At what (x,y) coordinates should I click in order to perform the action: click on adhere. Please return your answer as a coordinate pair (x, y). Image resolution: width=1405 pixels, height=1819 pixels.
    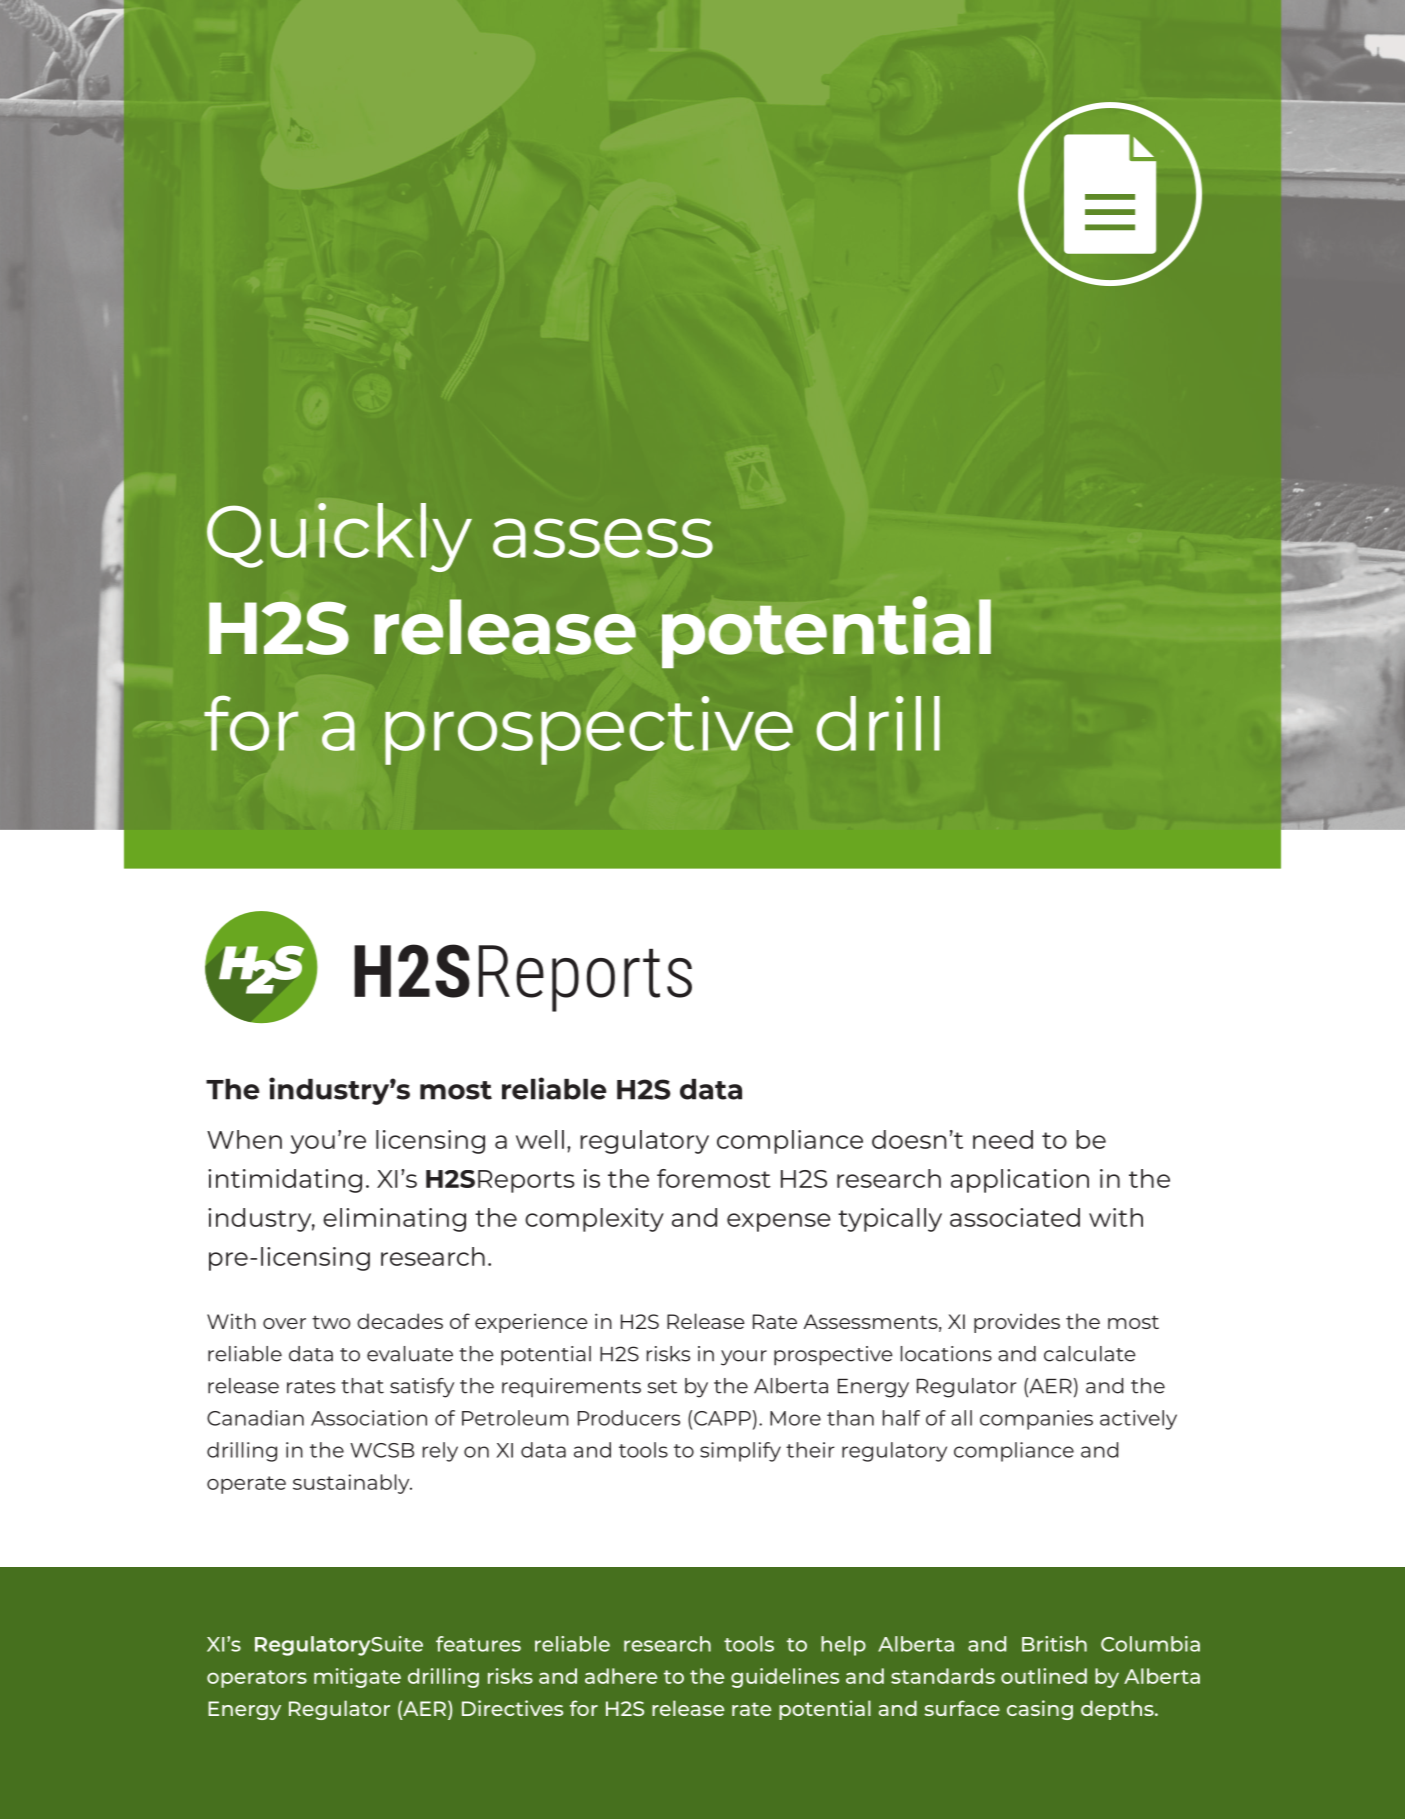
    Looking at the image, I should click on (621, 1676).
